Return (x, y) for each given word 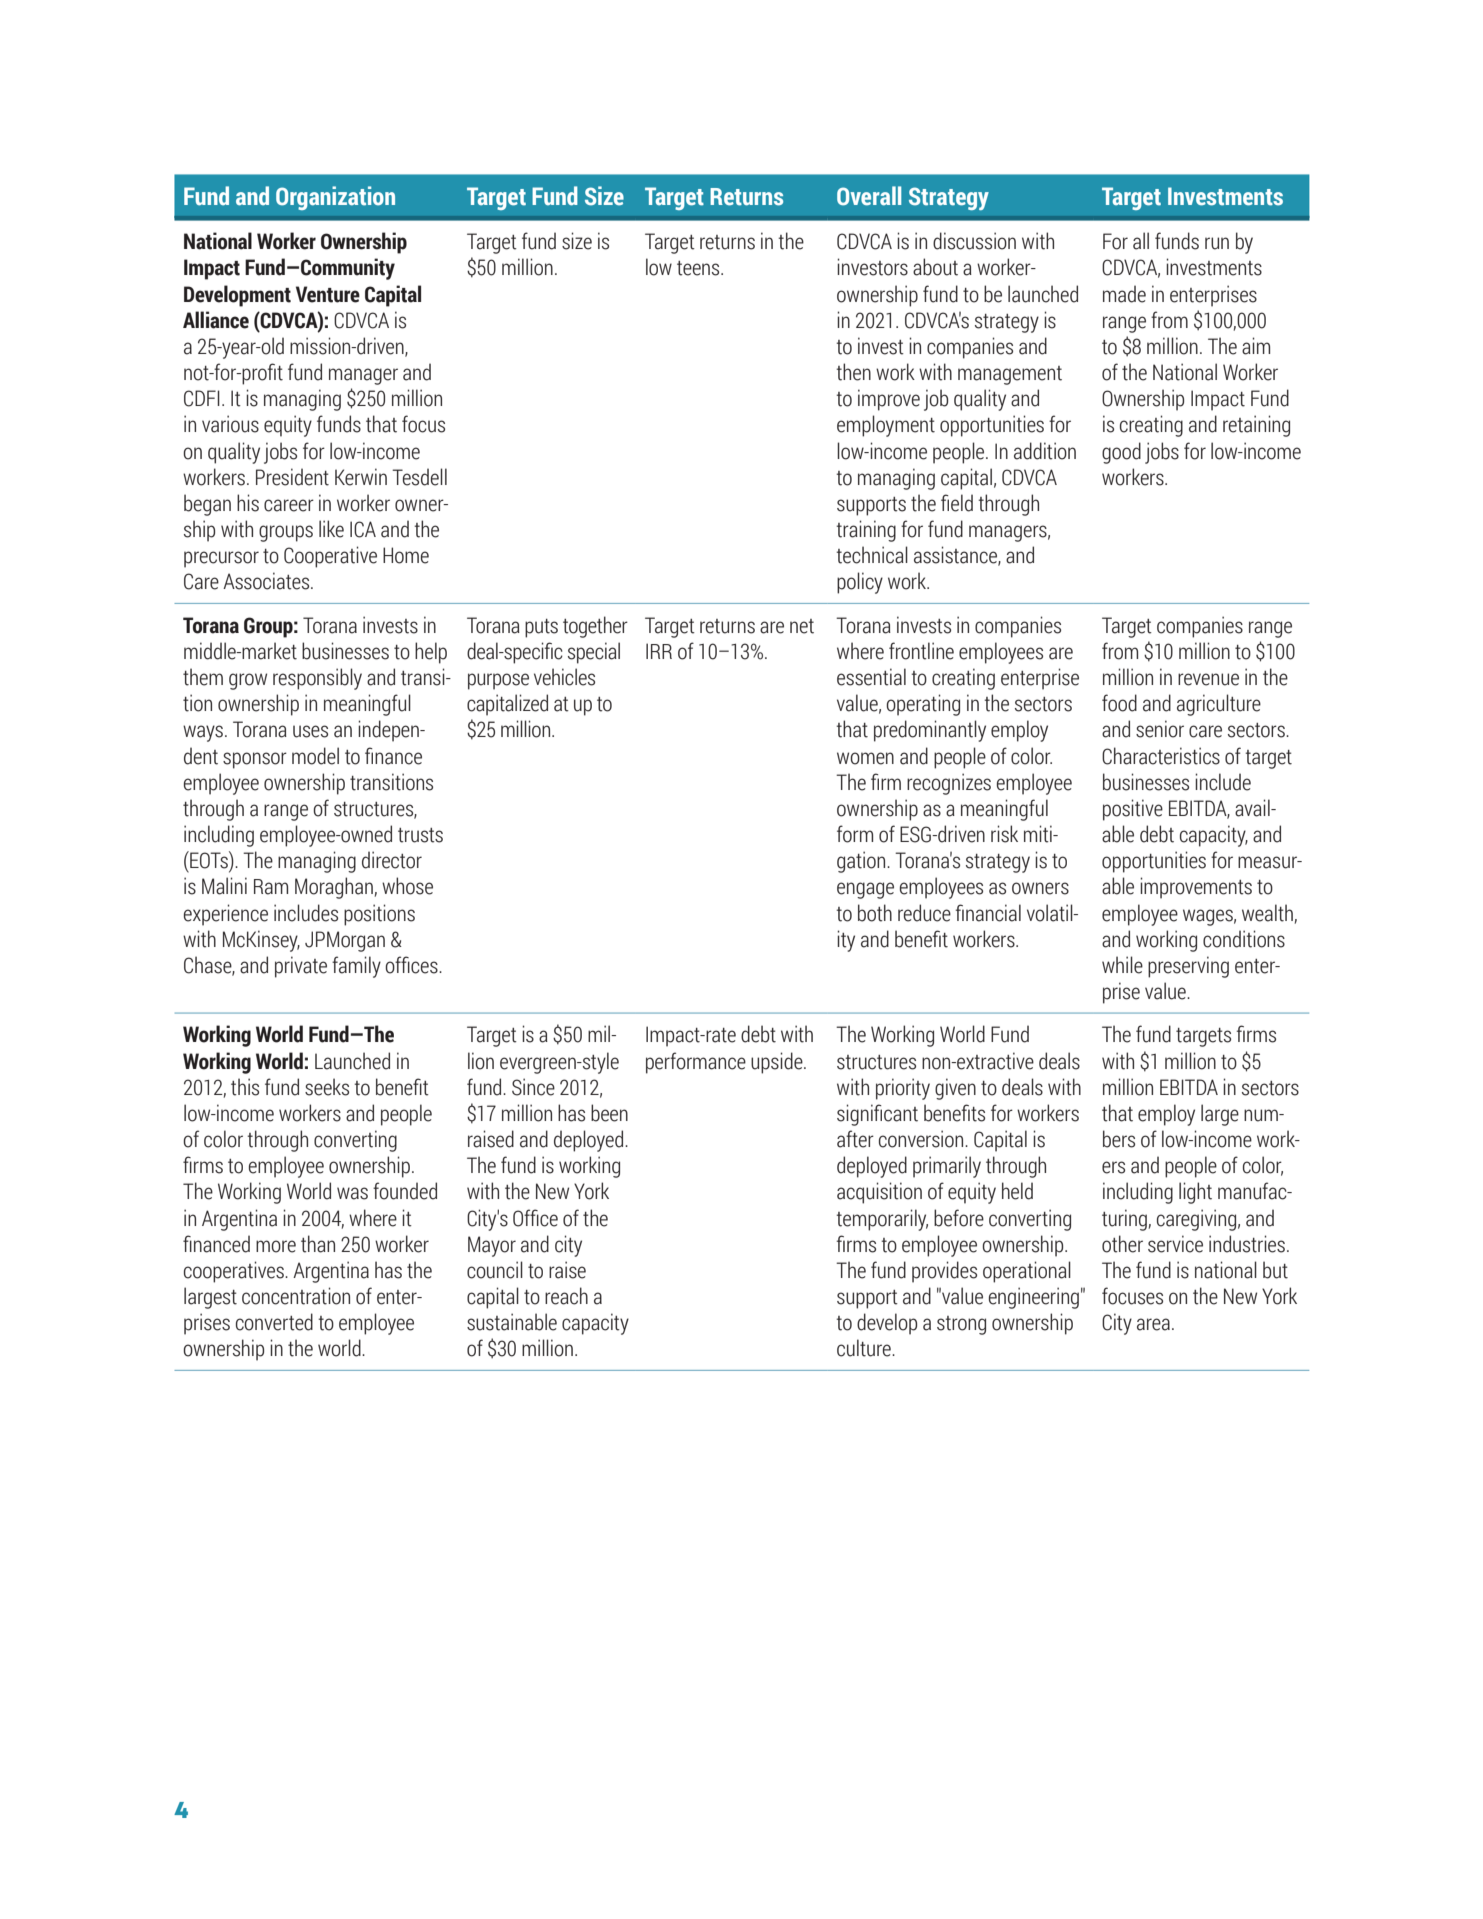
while (1122, 965)
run (1217, 243)
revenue (1208, 679)
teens (699, 268)
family (356, 967)
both (875, 913)
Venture (328, 294)
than (318, 1244)
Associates (267, 581)
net (802, 626)
